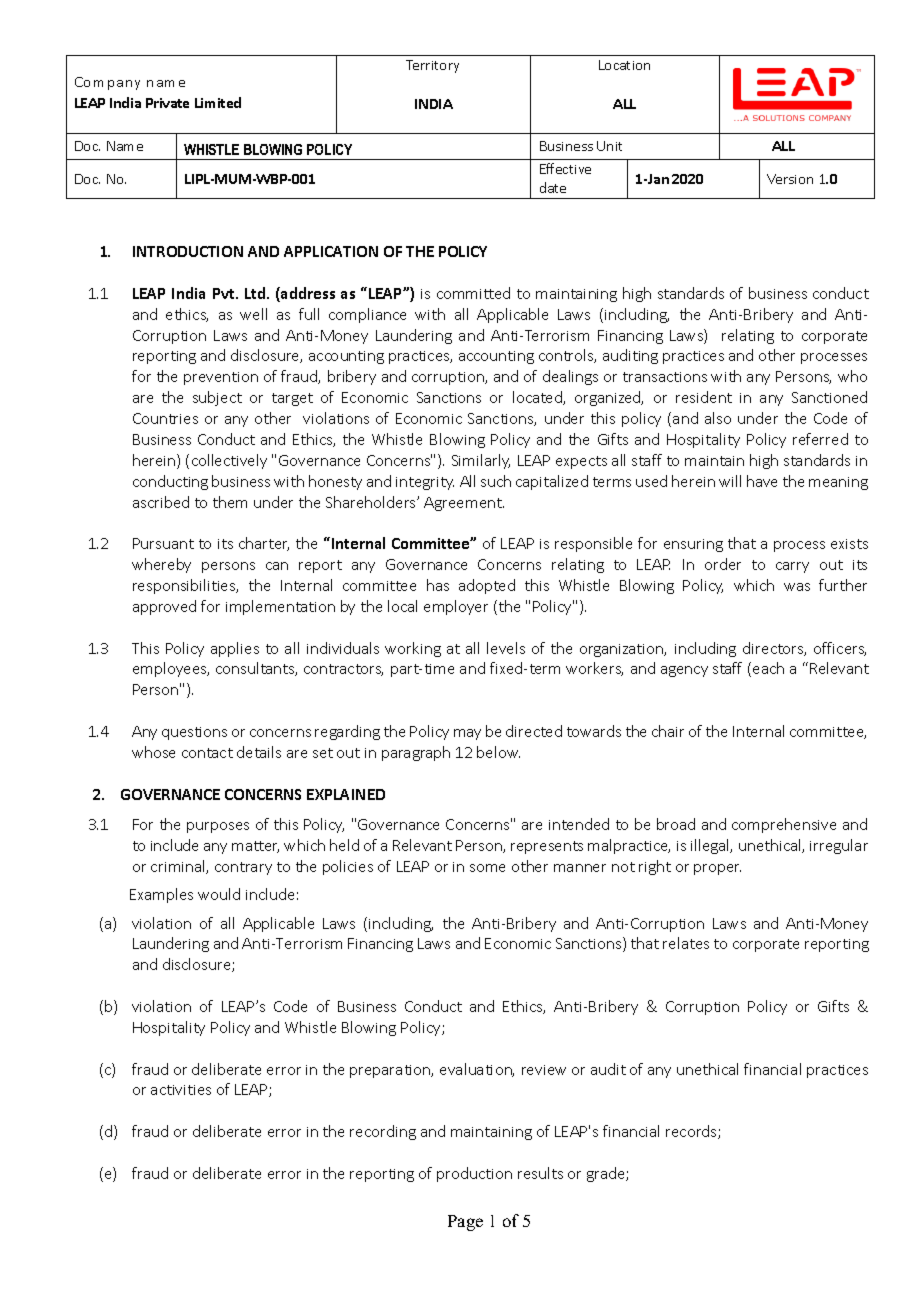  What do you see at coordinates (790, 179) in the screenshot?
I see `Version` at bounding box center [790, 179].
